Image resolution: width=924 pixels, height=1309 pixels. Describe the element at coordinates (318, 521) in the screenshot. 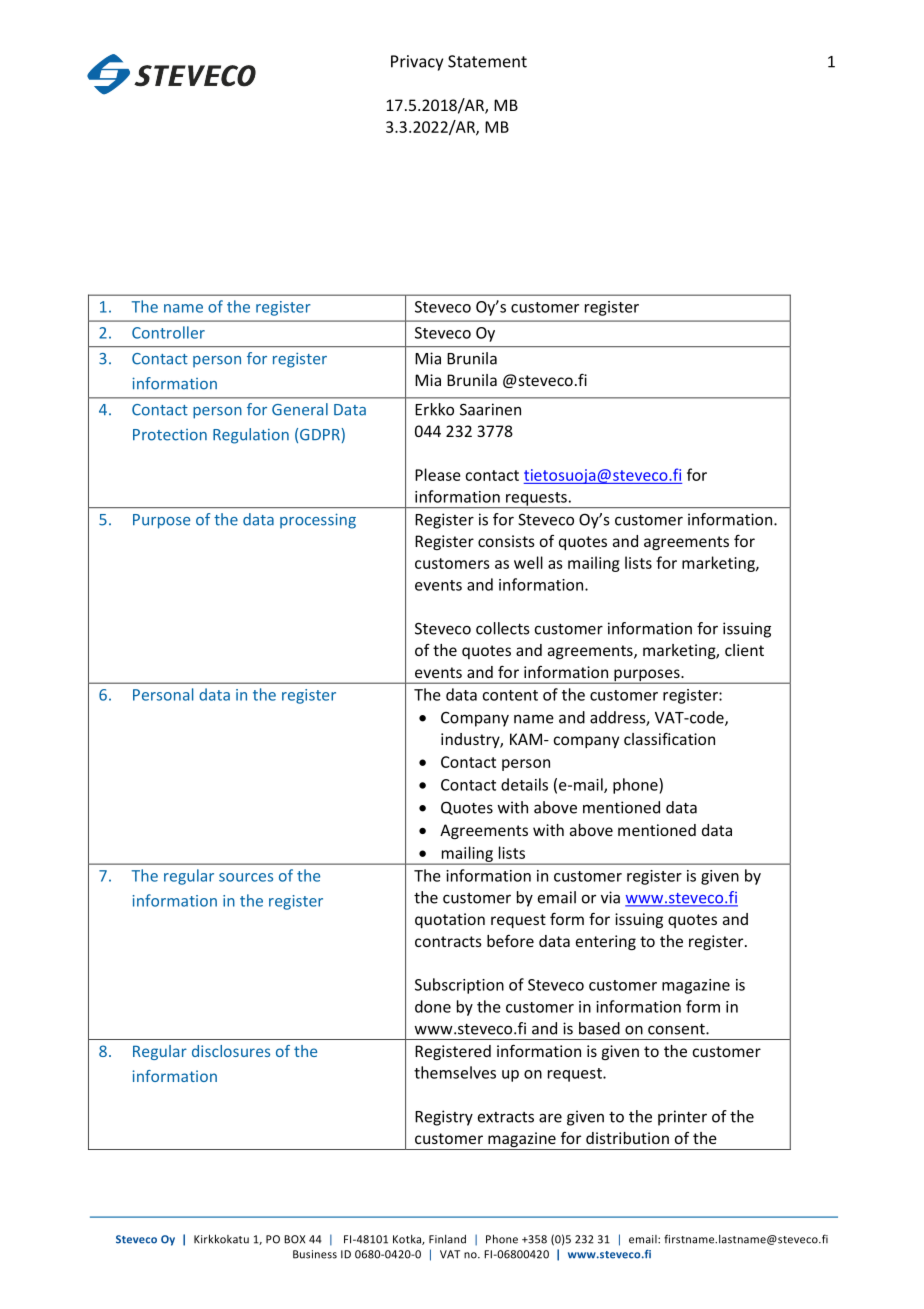

I see `processing` at that location.
